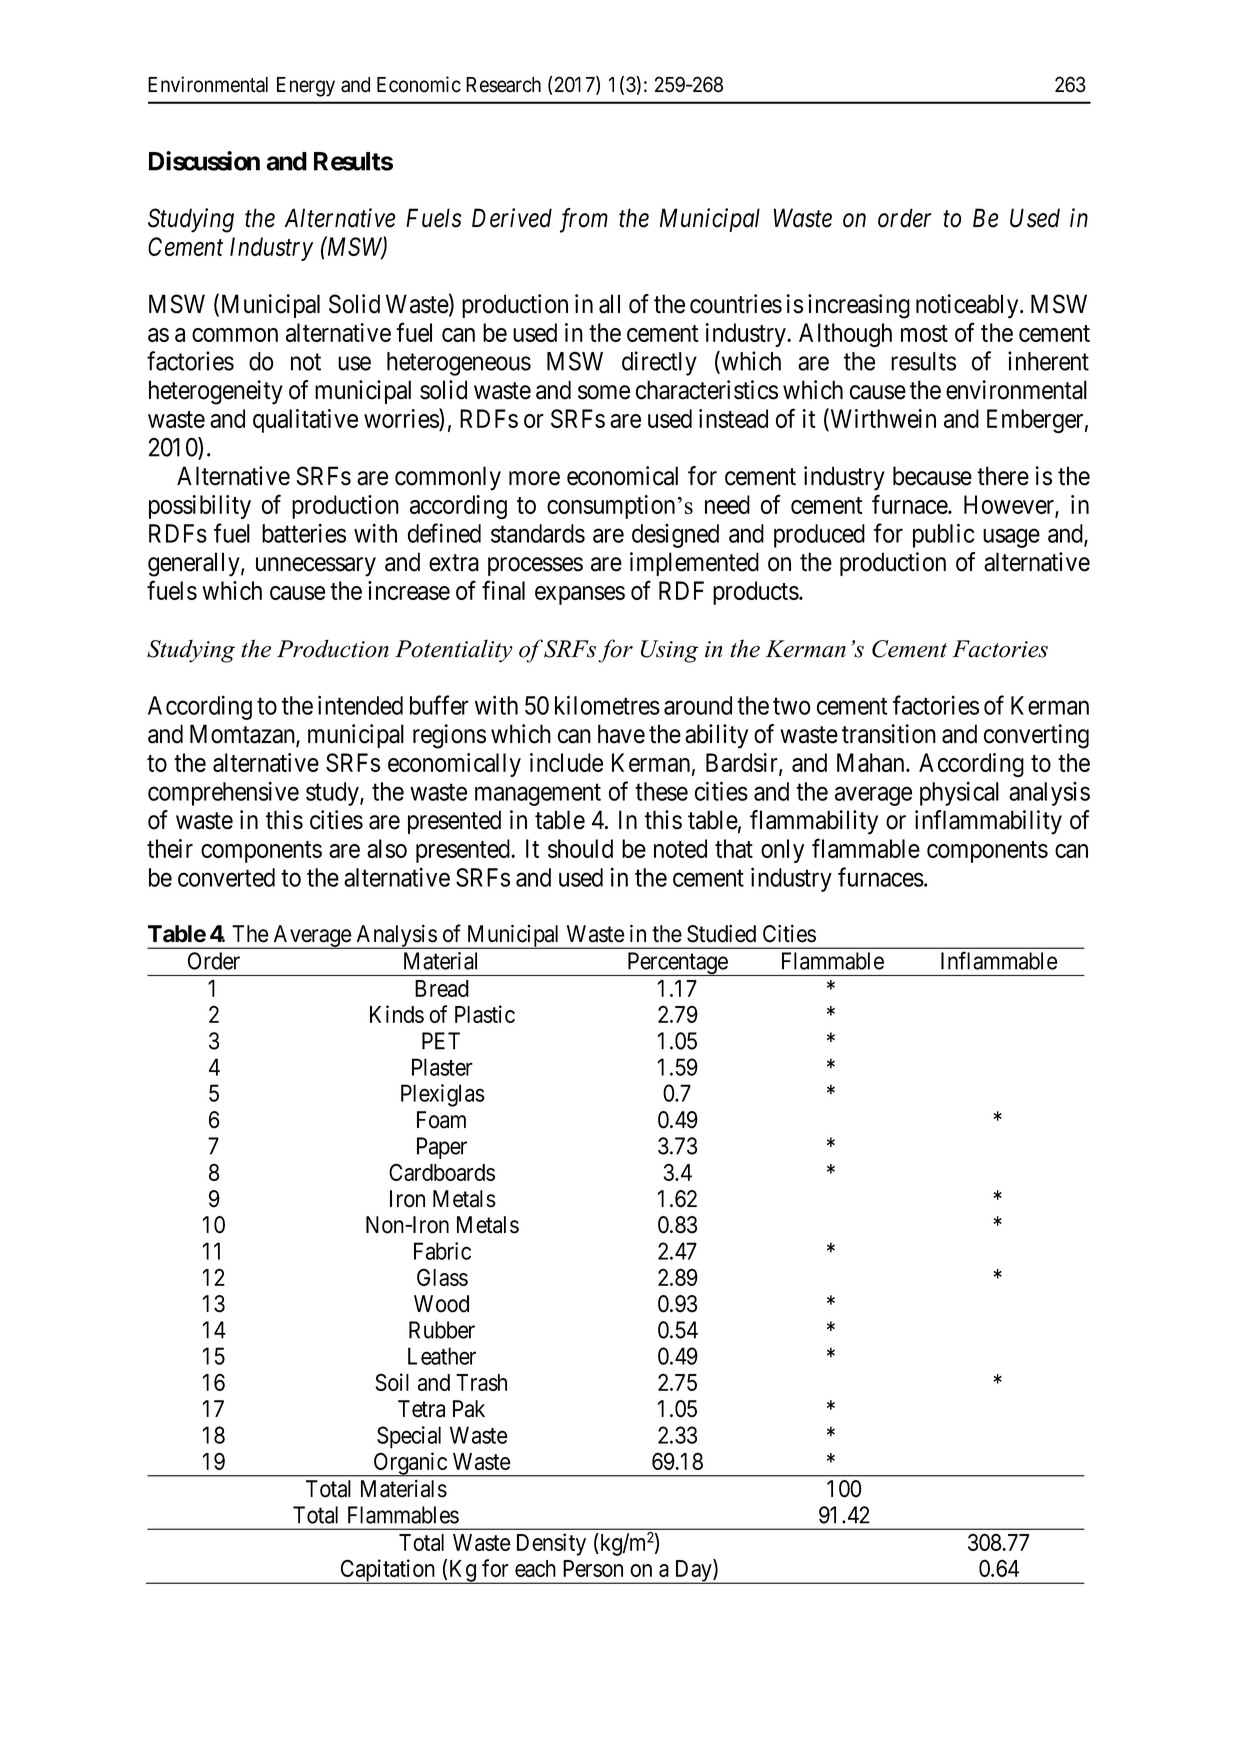 This image has height=1749, width=1237. What do you see at coordinates (968, 306) in the image?
I see `noticeably` at bounding box center [968, 306].
